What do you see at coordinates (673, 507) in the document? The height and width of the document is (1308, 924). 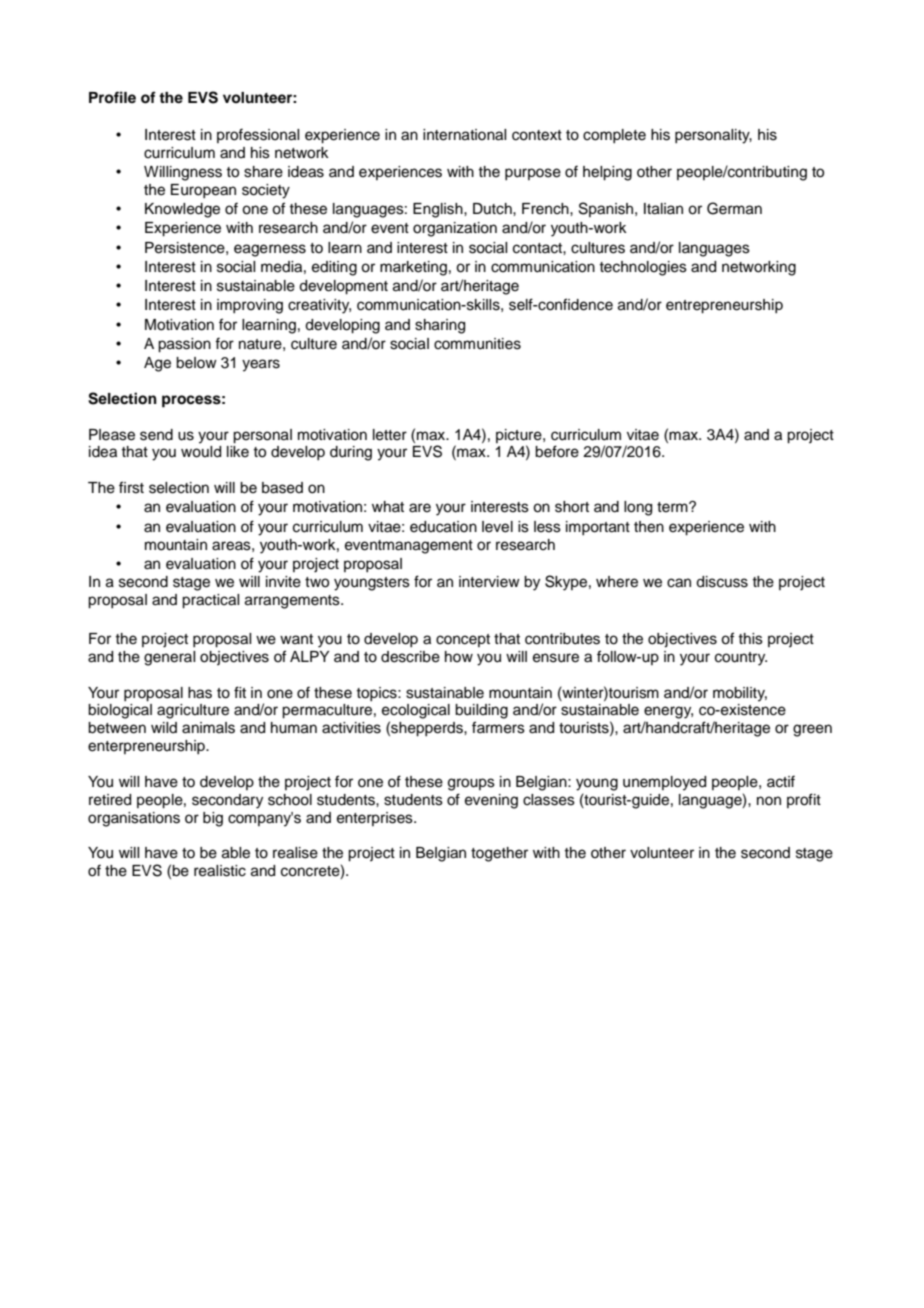 I see `term` at bounding box center [673, 507].
